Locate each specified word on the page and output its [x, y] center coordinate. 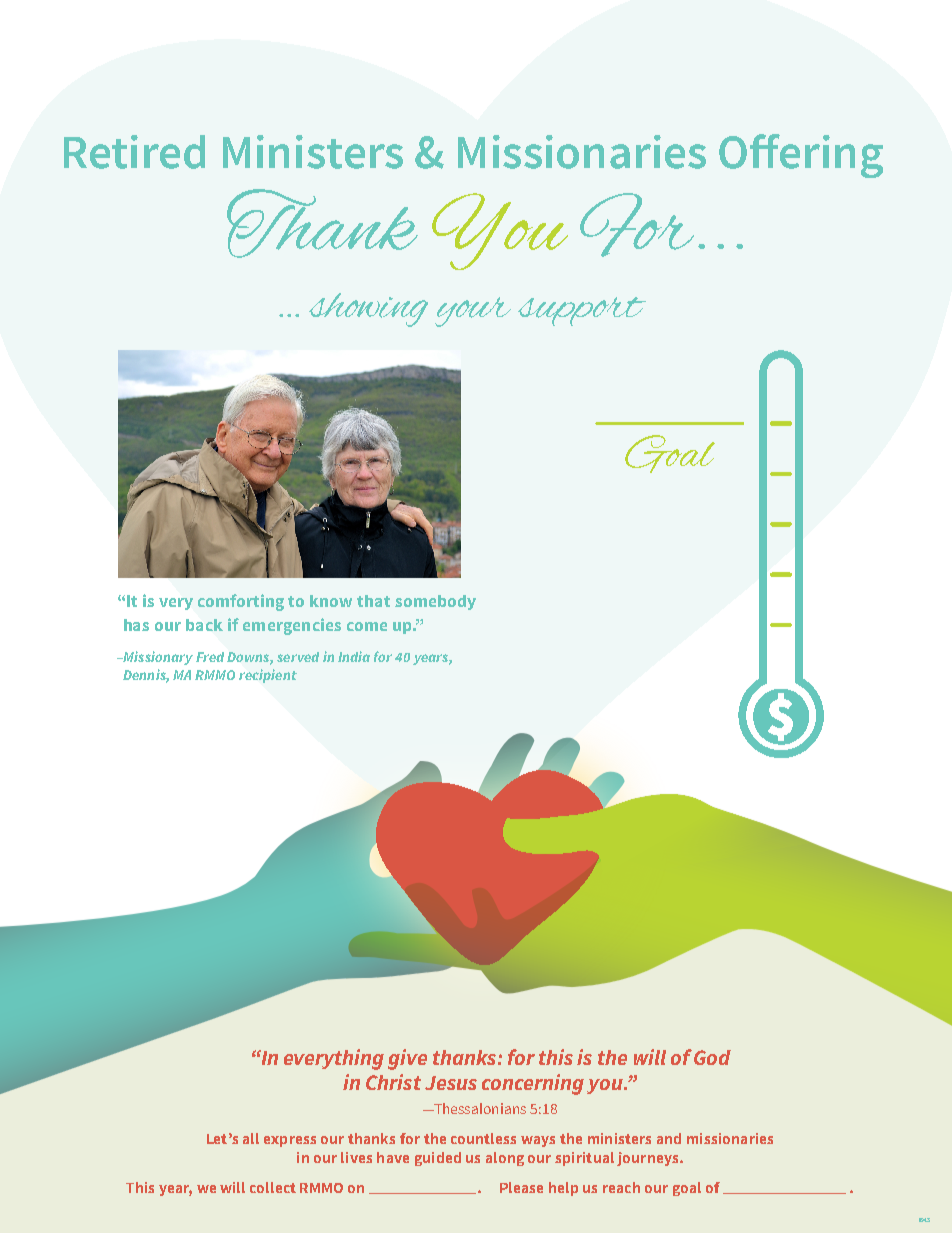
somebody [435, 602]
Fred [210, 657]
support [582, 311]
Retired [134, 152]
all [251, 1138]
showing [368, 310]
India [354, 656]
